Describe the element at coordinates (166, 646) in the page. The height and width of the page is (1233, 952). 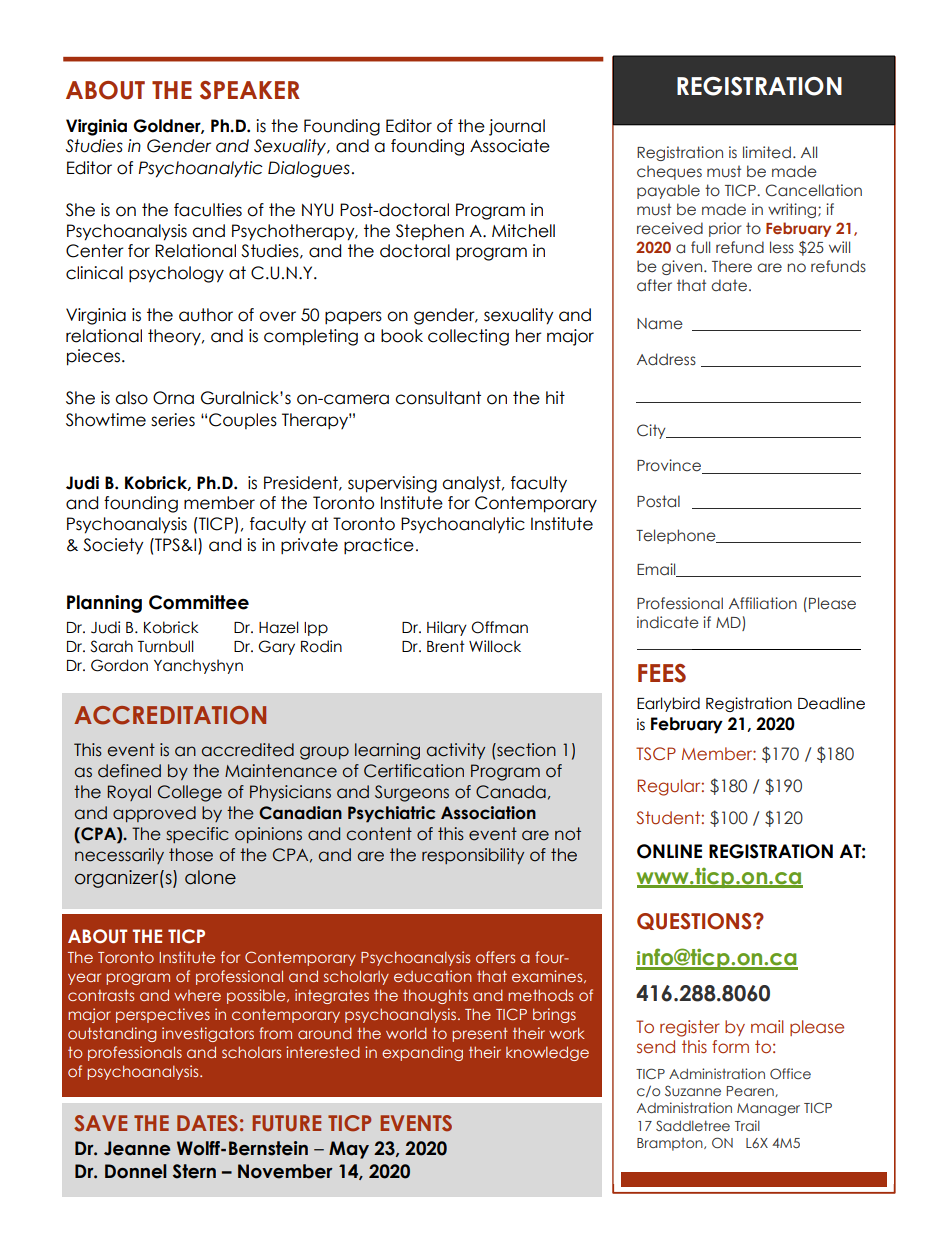
I see `Turnbull` at that location.
